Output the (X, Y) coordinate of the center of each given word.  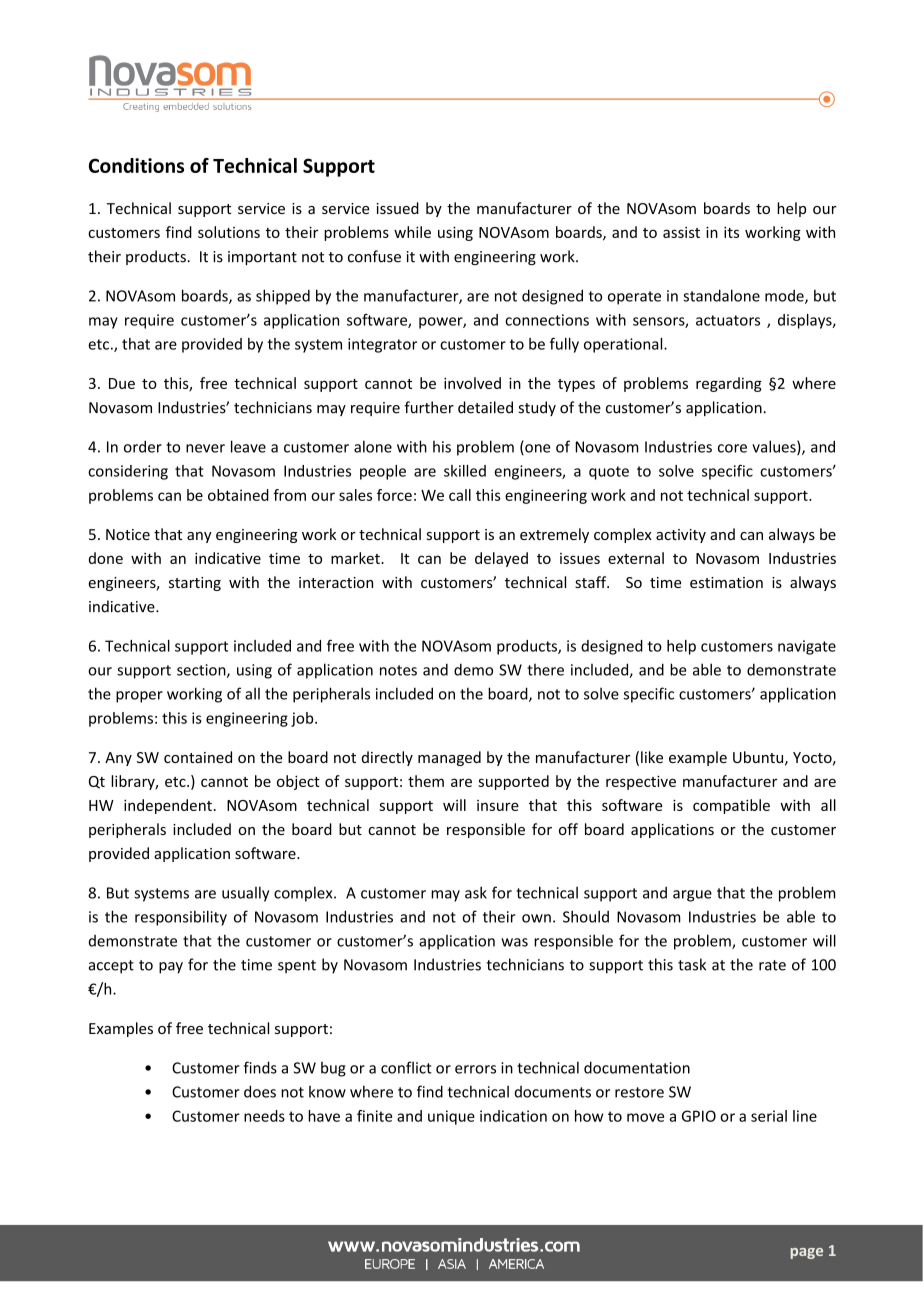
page (807, 1253)
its (731, 232)
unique (451, 1117)
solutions (229, 232)
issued (397, 208)
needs (264, 1116)
